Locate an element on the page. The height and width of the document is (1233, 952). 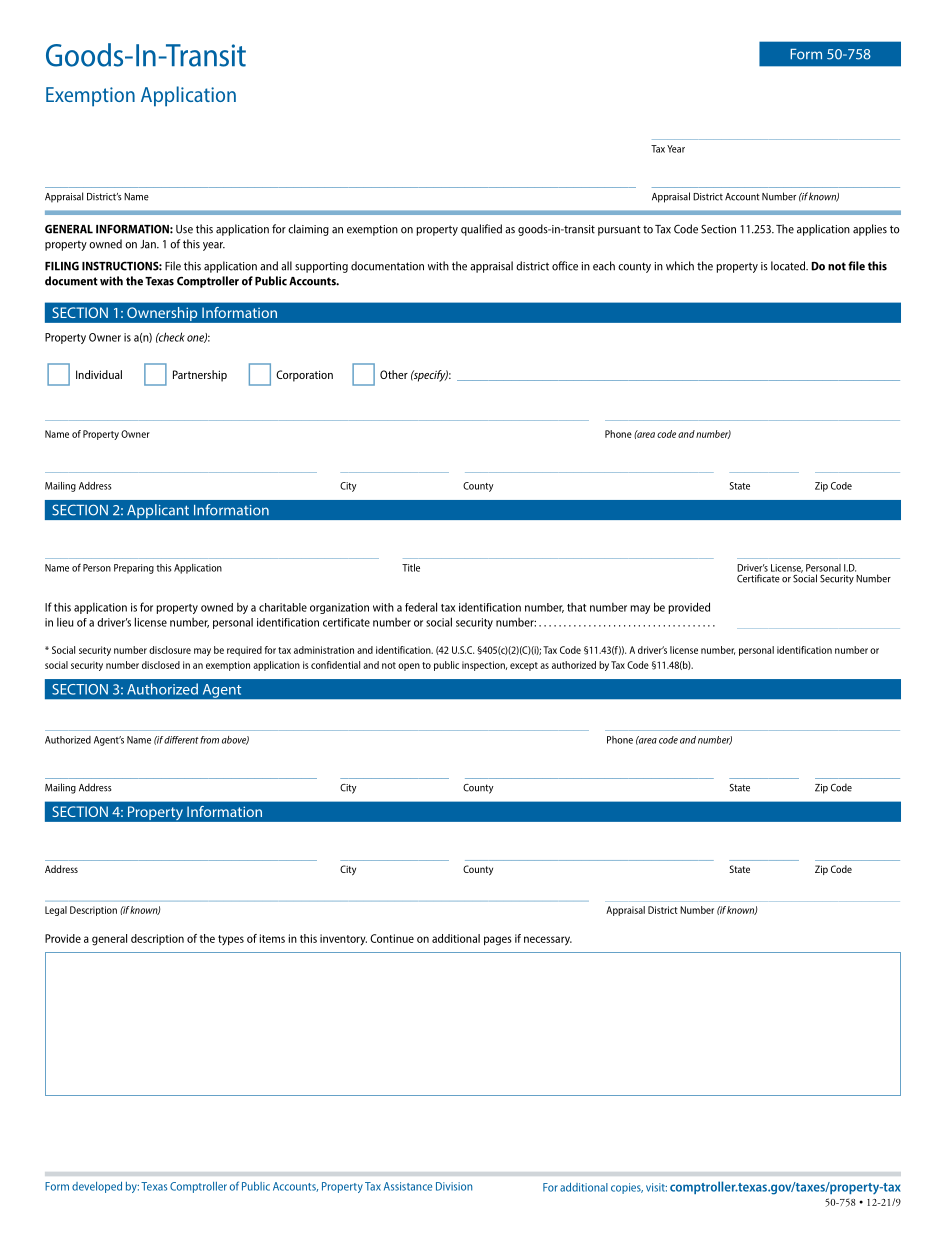
Partnership is located at coordinates (200, 376).
